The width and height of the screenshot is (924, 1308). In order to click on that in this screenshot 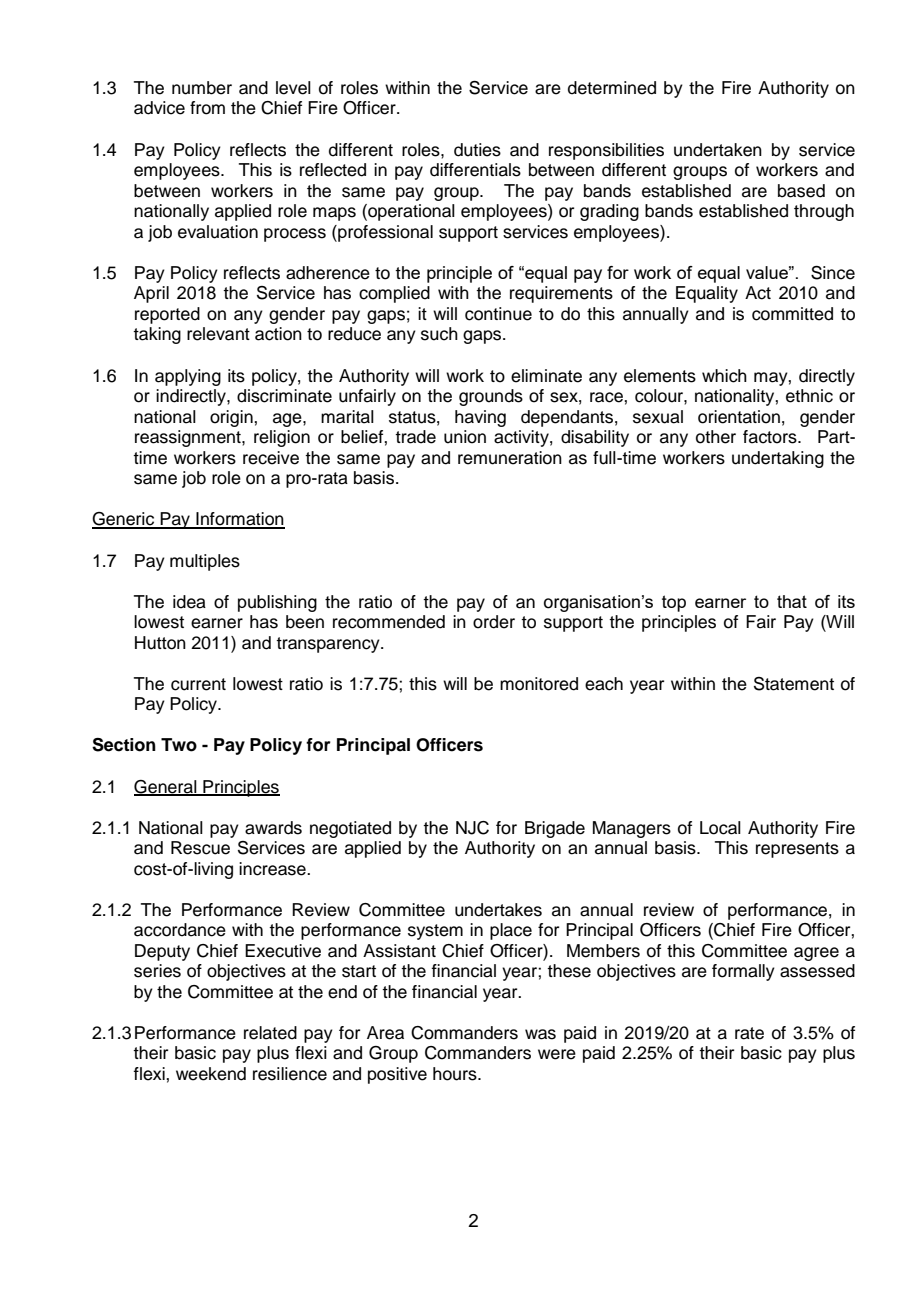, I will do `click(792, 601)`.
